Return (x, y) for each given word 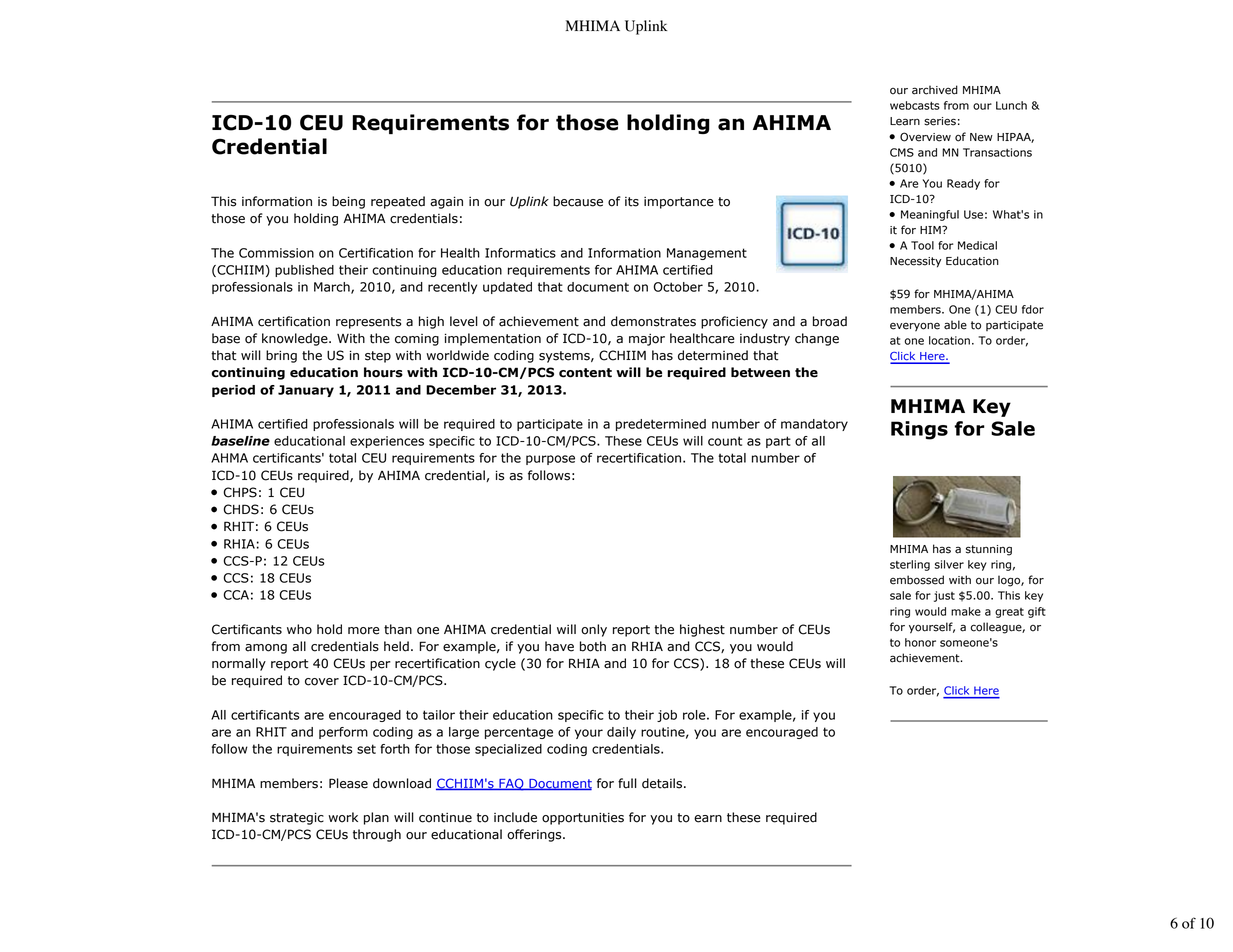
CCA (236, 595)
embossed (917, 580)
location (949, 340)
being (348, 202)
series (940, 121)
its (632, 202)
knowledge (296, 339)
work (343, 817)
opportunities (583, 818)
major (647, 340)
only (594, 630)
